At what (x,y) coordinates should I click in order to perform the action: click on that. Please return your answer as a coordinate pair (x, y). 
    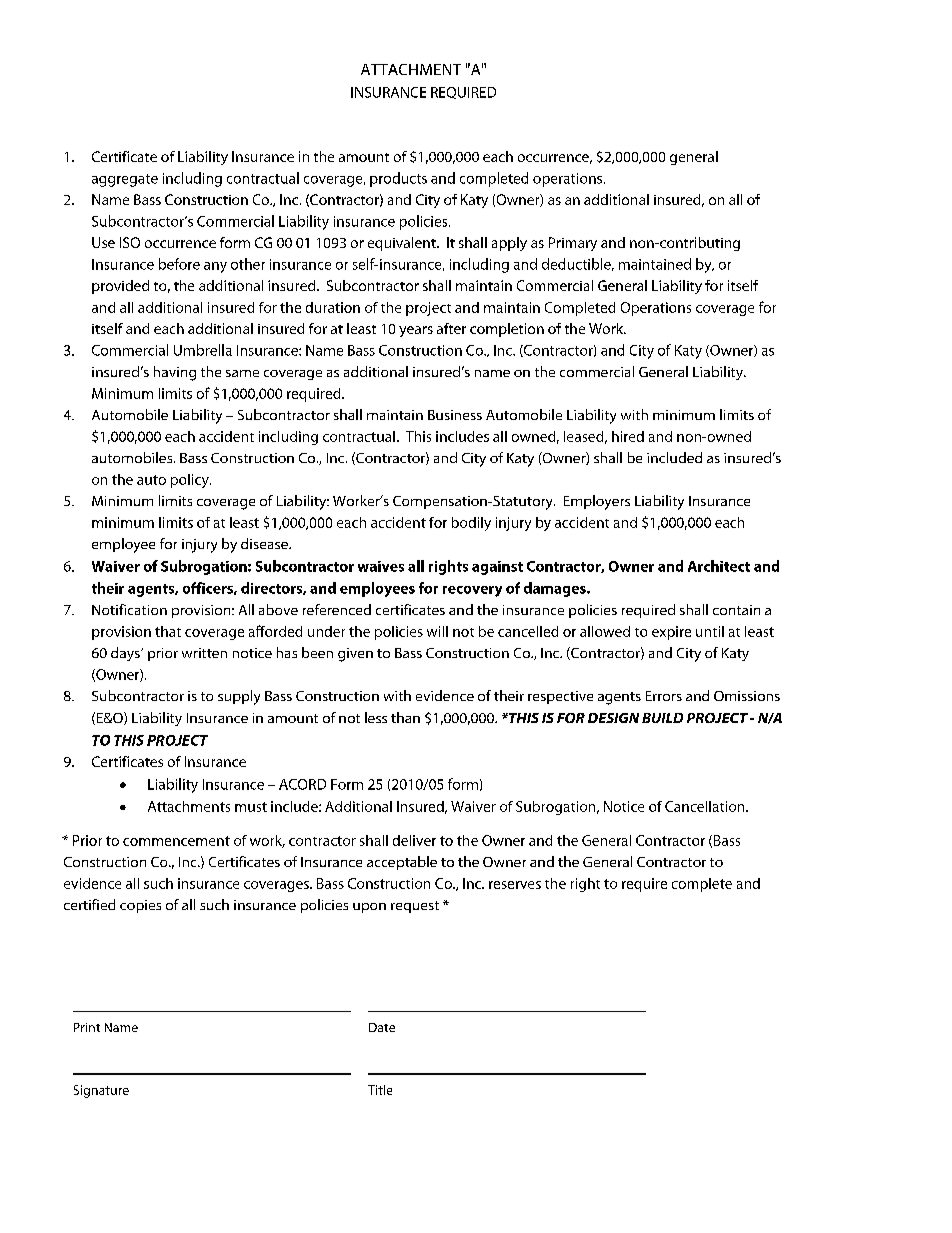
    Looking at the image, I should click on (168, 631).
